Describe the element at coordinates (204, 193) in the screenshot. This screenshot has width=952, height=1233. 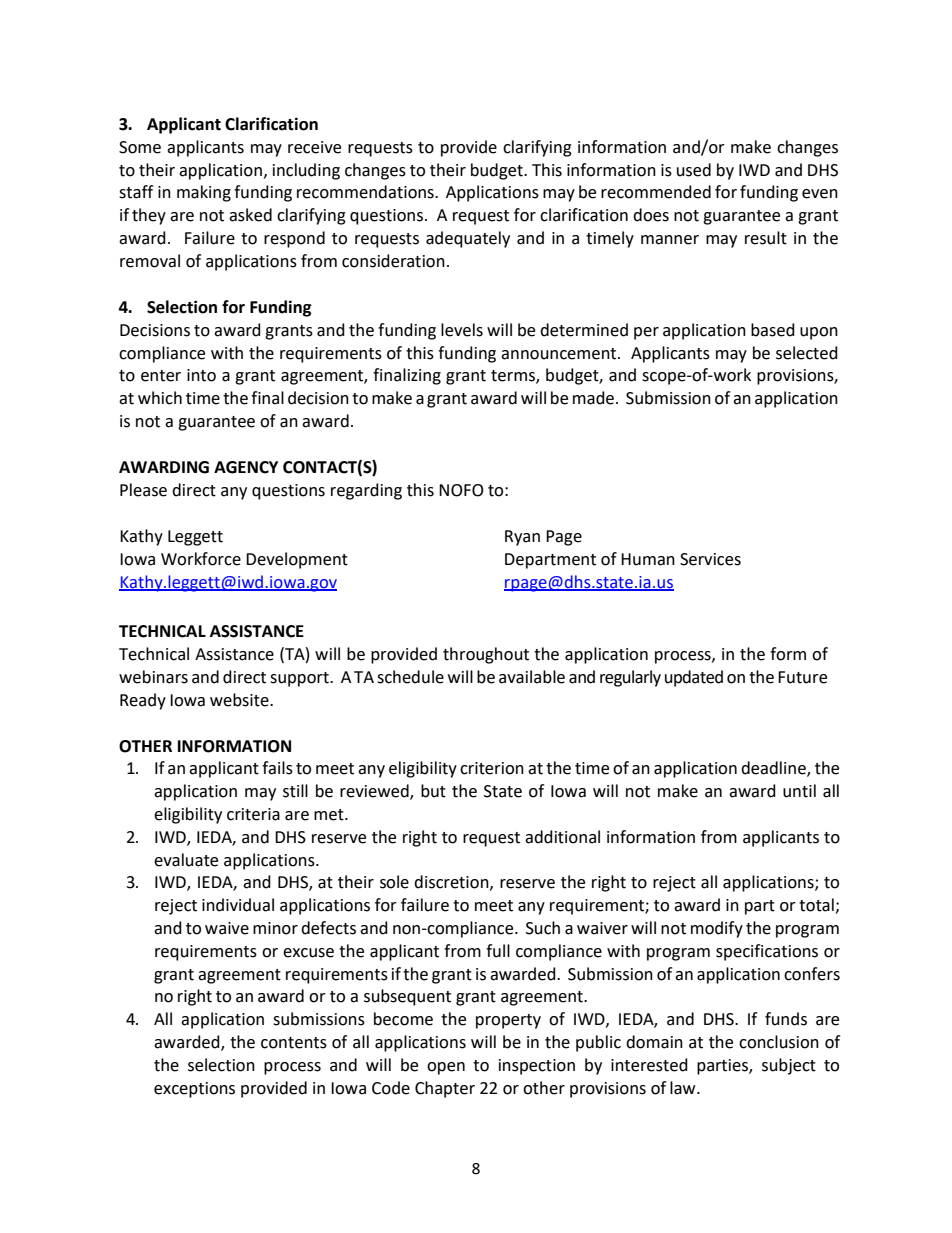
I see `making` at that location.
